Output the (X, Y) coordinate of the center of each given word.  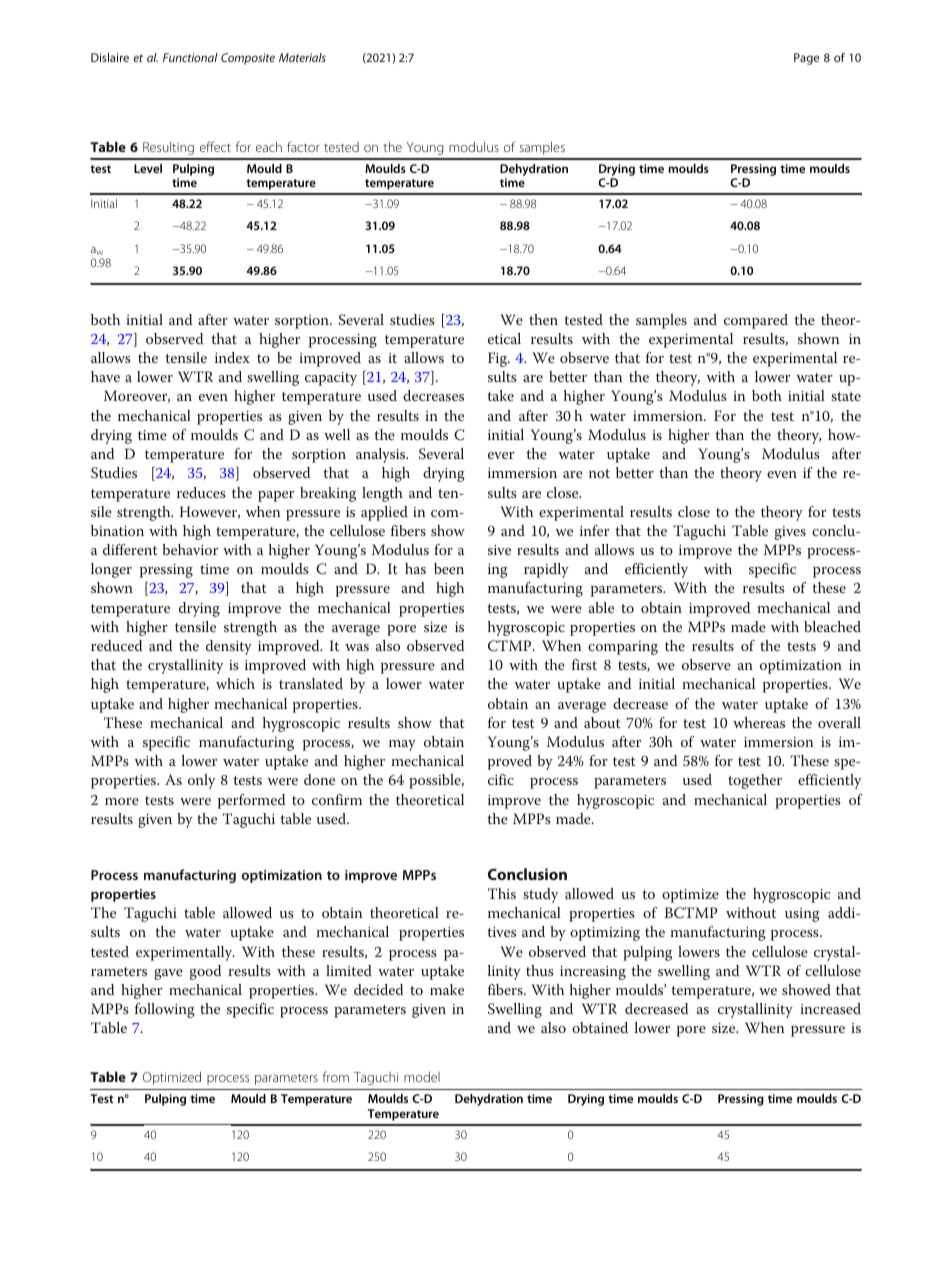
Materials (302, 57)
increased (830, 1008)
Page (806, 59)
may (402, 745)
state (846, 396)
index (232, 357)
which (235, 683)
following (165, 1010)
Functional (190, 57)
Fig (499, 359)
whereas (759, 722)
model (422, 1077)
